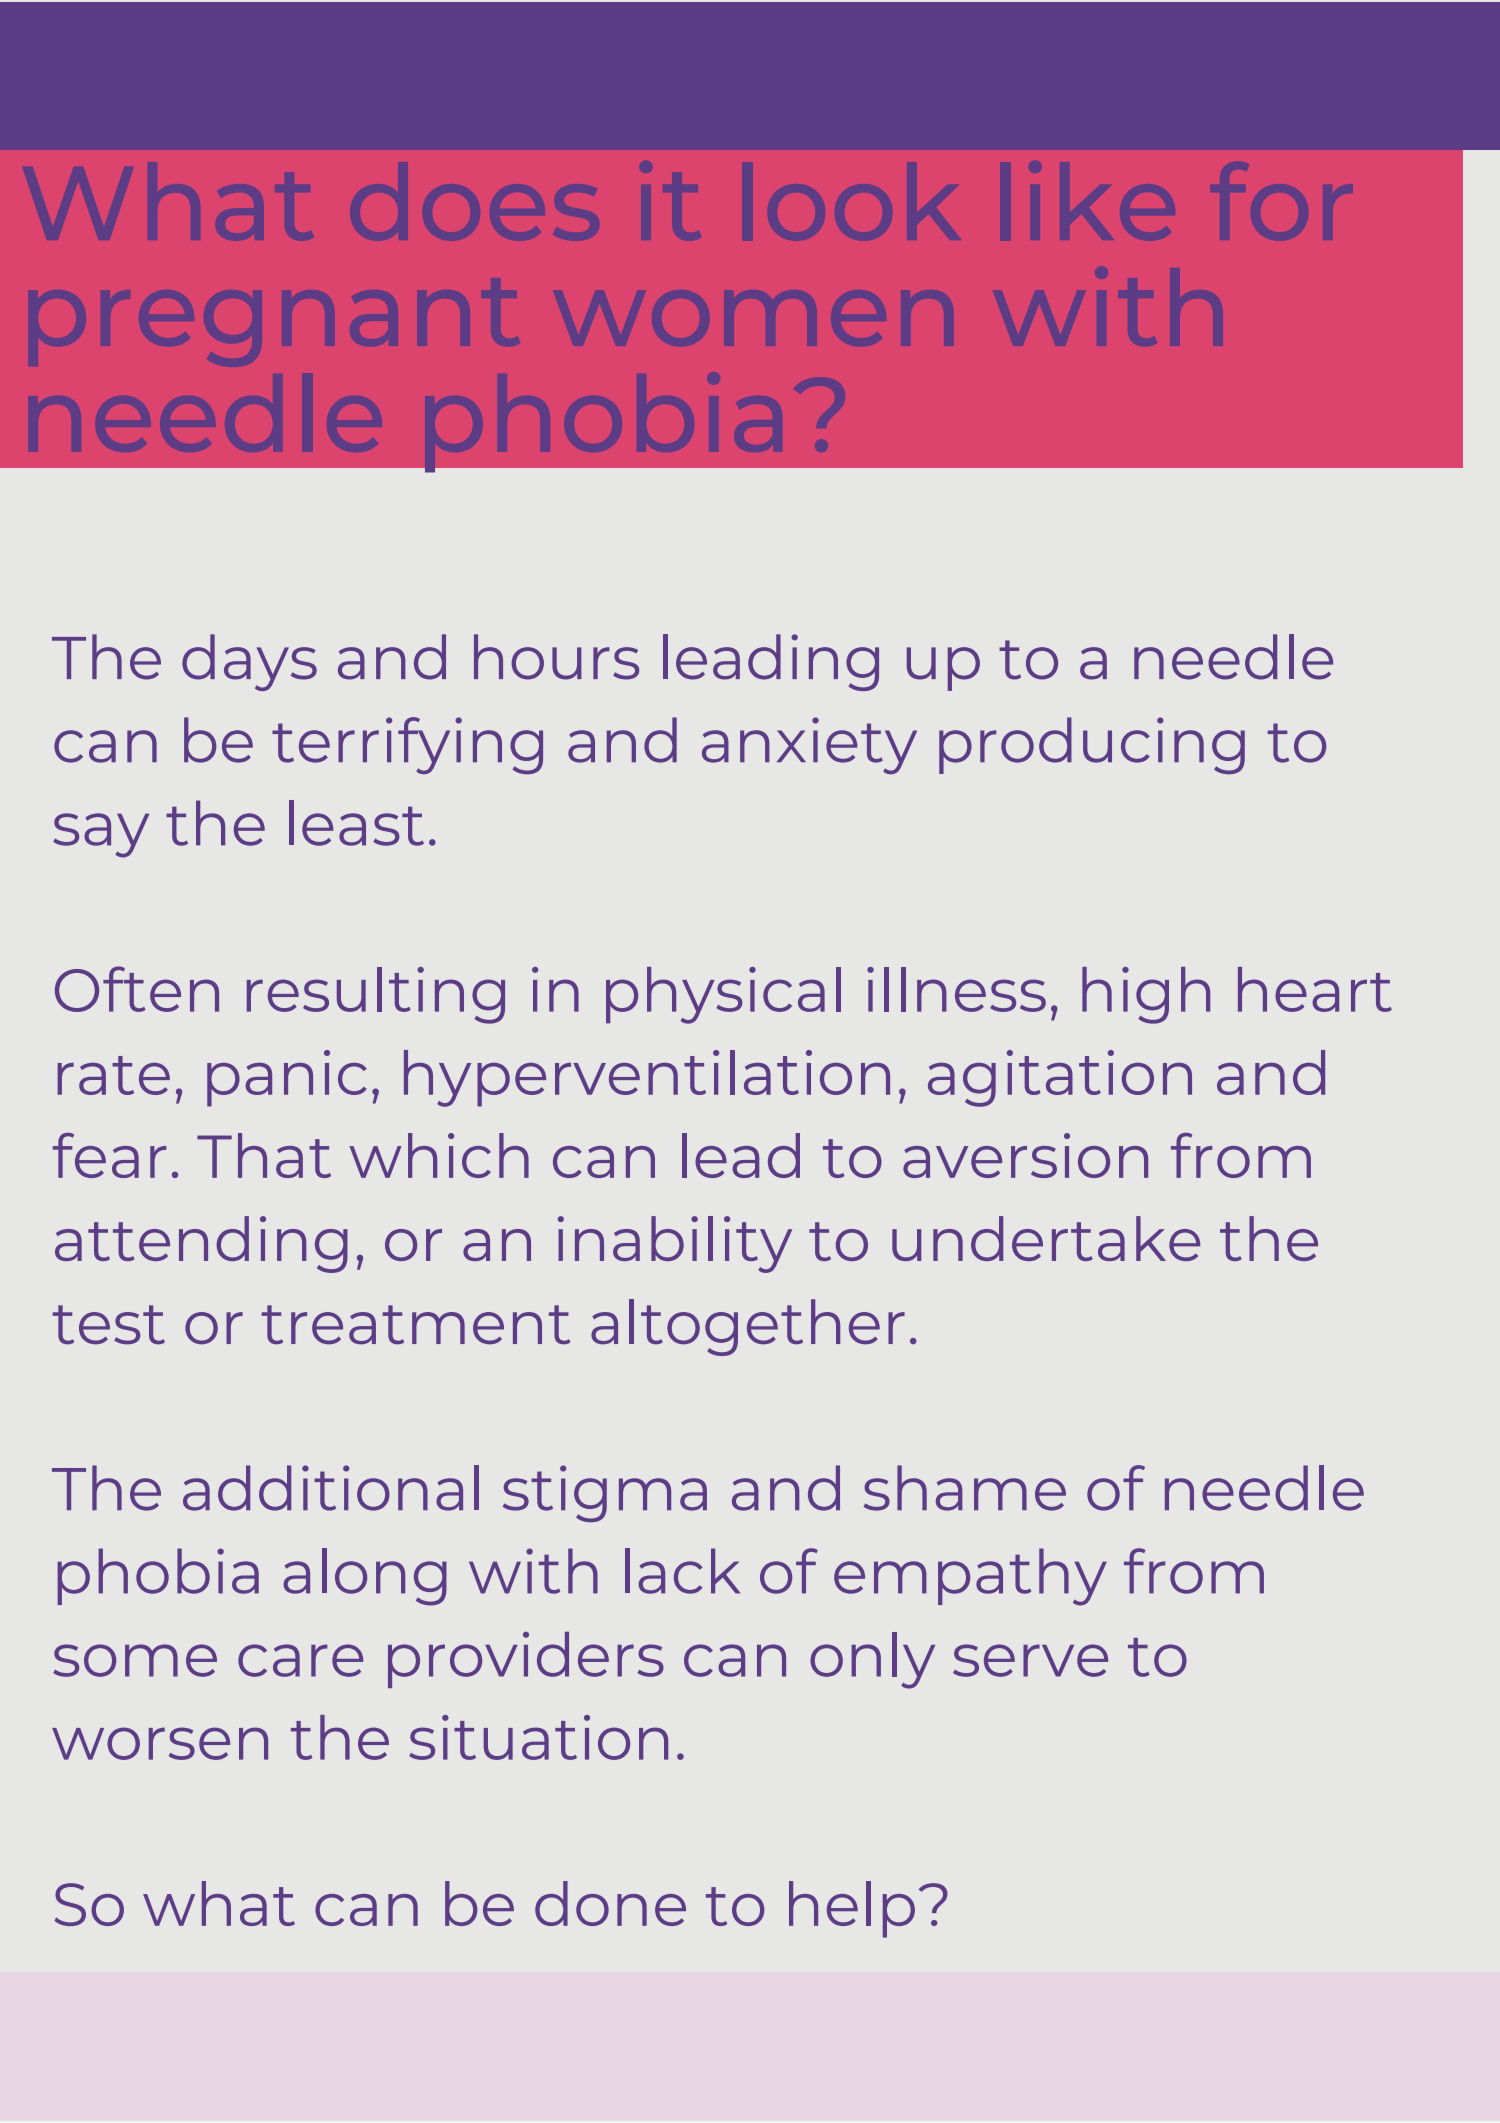 The image size is (1500, 2123). Describe the element at coordinates (160, 1743) in the image. I see `worsen` at that location.
